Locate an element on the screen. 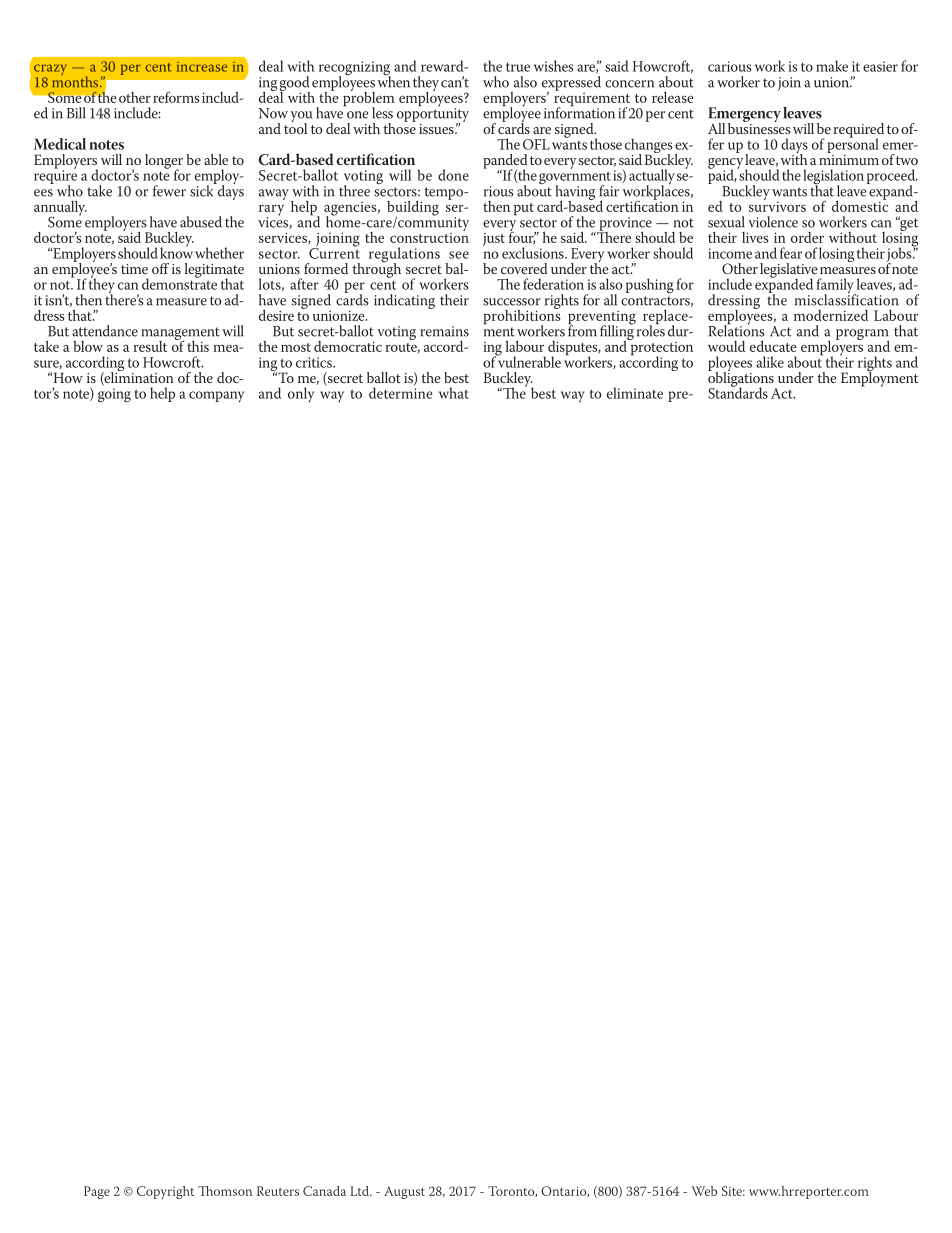 Image resolution: width=952 pixels, height=1233 pixels. Standards is located at coordinates (738, 392).
